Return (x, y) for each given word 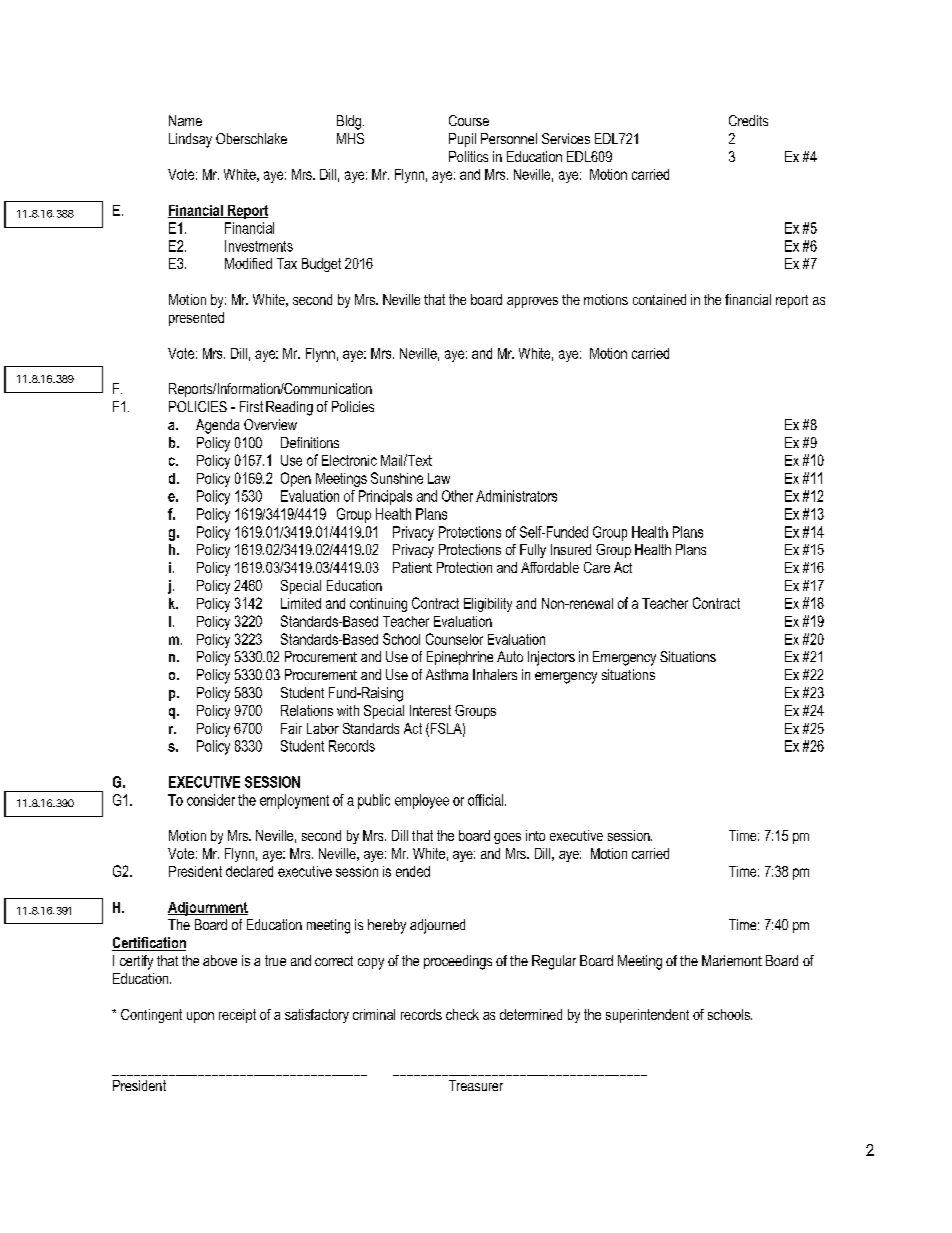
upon (200, 1017)
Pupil (462, 140)
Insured (571, 549)
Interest (430, 710)
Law (439, 478)
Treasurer (476, 1085)
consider (211, 800)
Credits (748, 120)
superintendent (647, 1016)
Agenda (217, 426)
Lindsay (190, 140)
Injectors (551, 658)
